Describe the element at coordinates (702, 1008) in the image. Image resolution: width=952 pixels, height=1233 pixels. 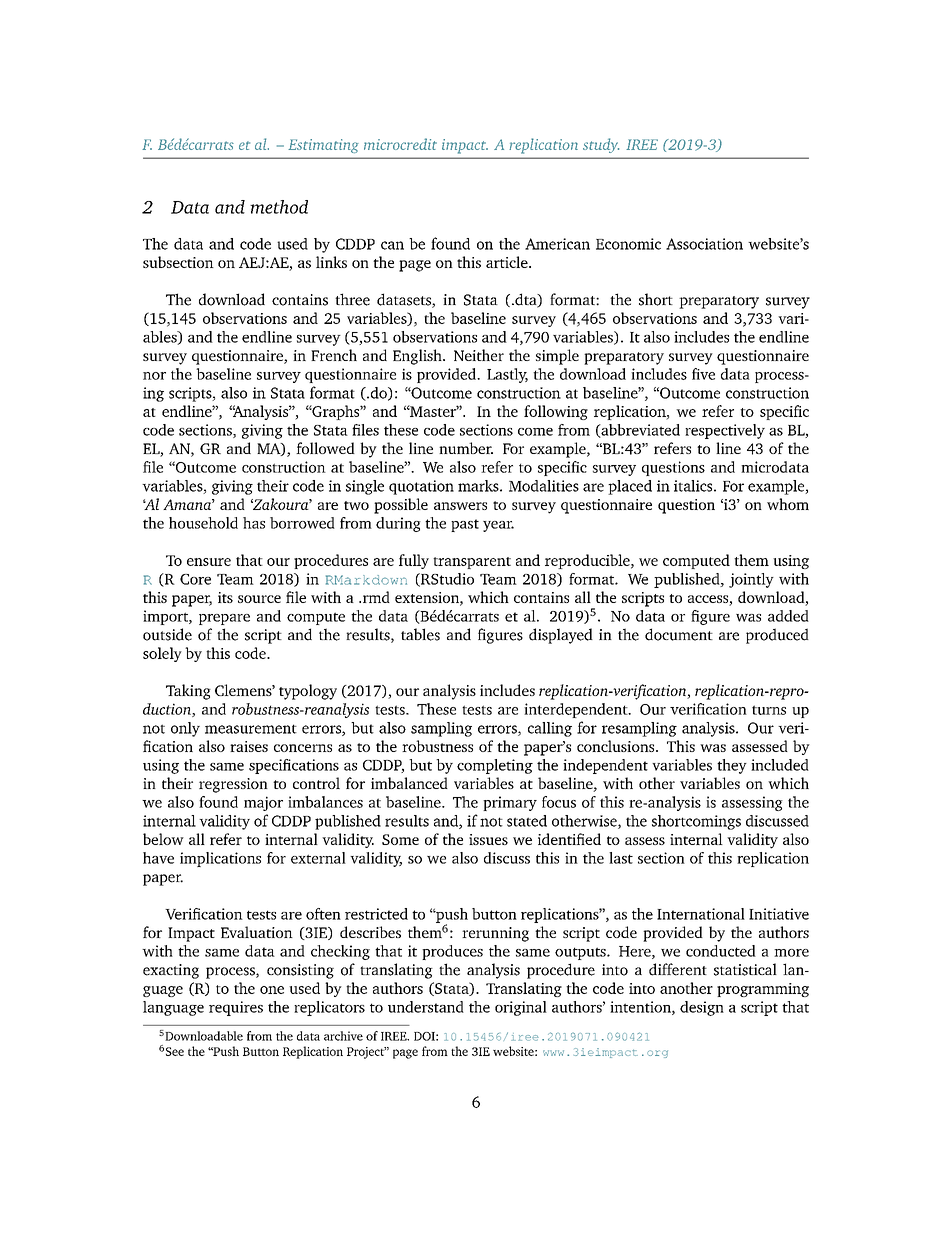
I see `design` at that location.
